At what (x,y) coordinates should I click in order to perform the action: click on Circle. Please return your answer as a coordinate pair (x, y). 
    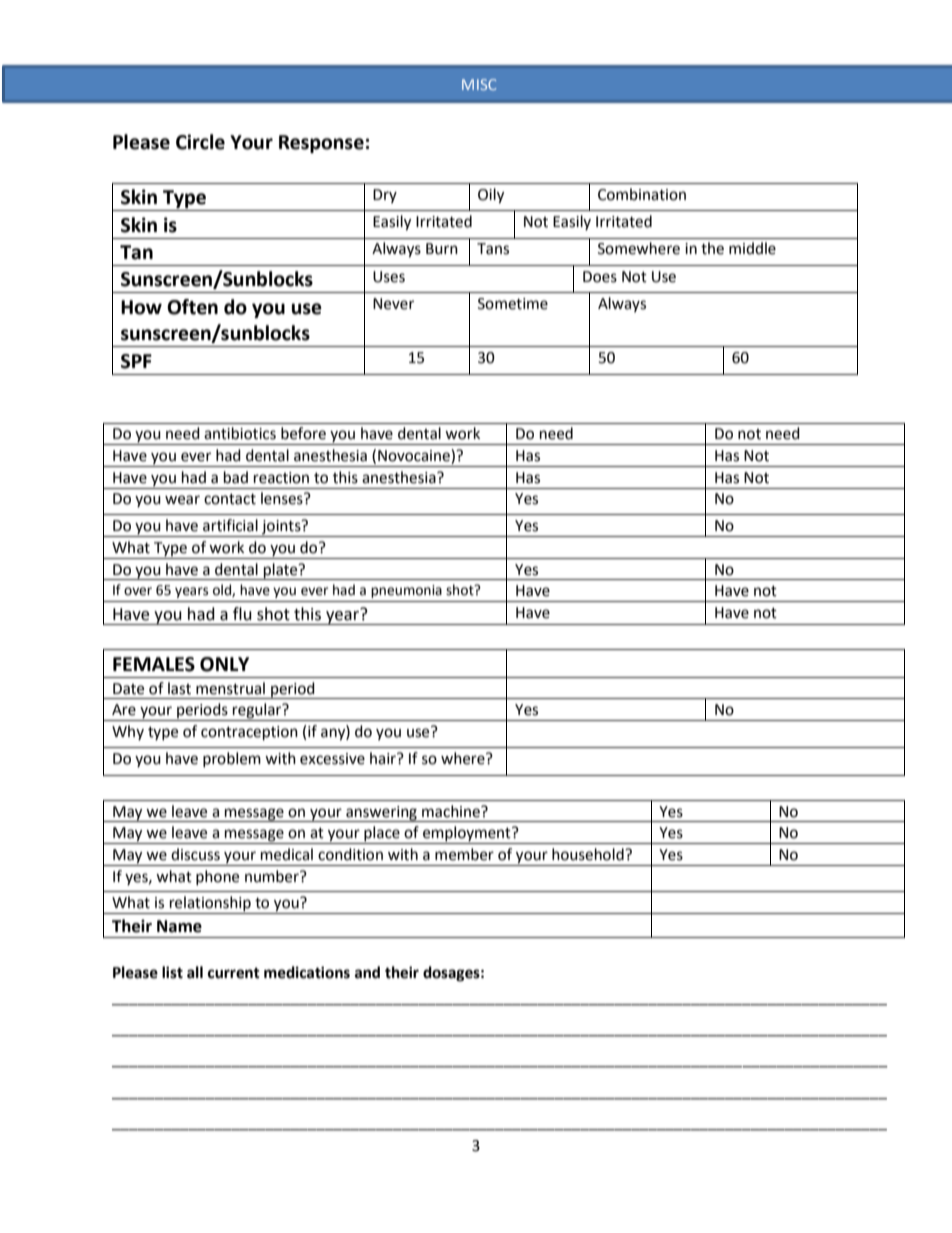
    Looking at the image, I should click on (200, 142).
